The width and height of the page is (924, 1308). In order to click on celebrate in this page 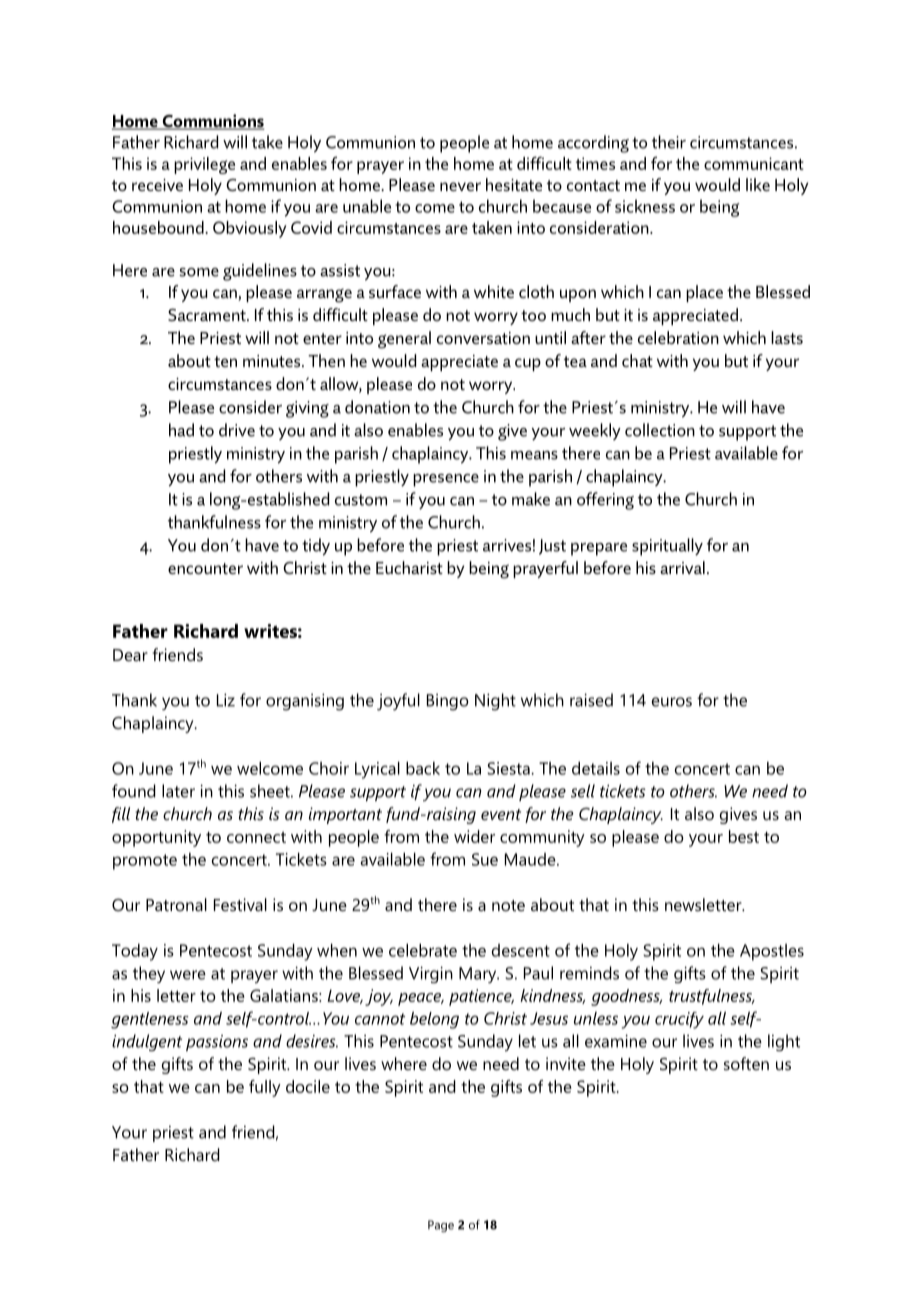, I will do `click(423, 950)`.
